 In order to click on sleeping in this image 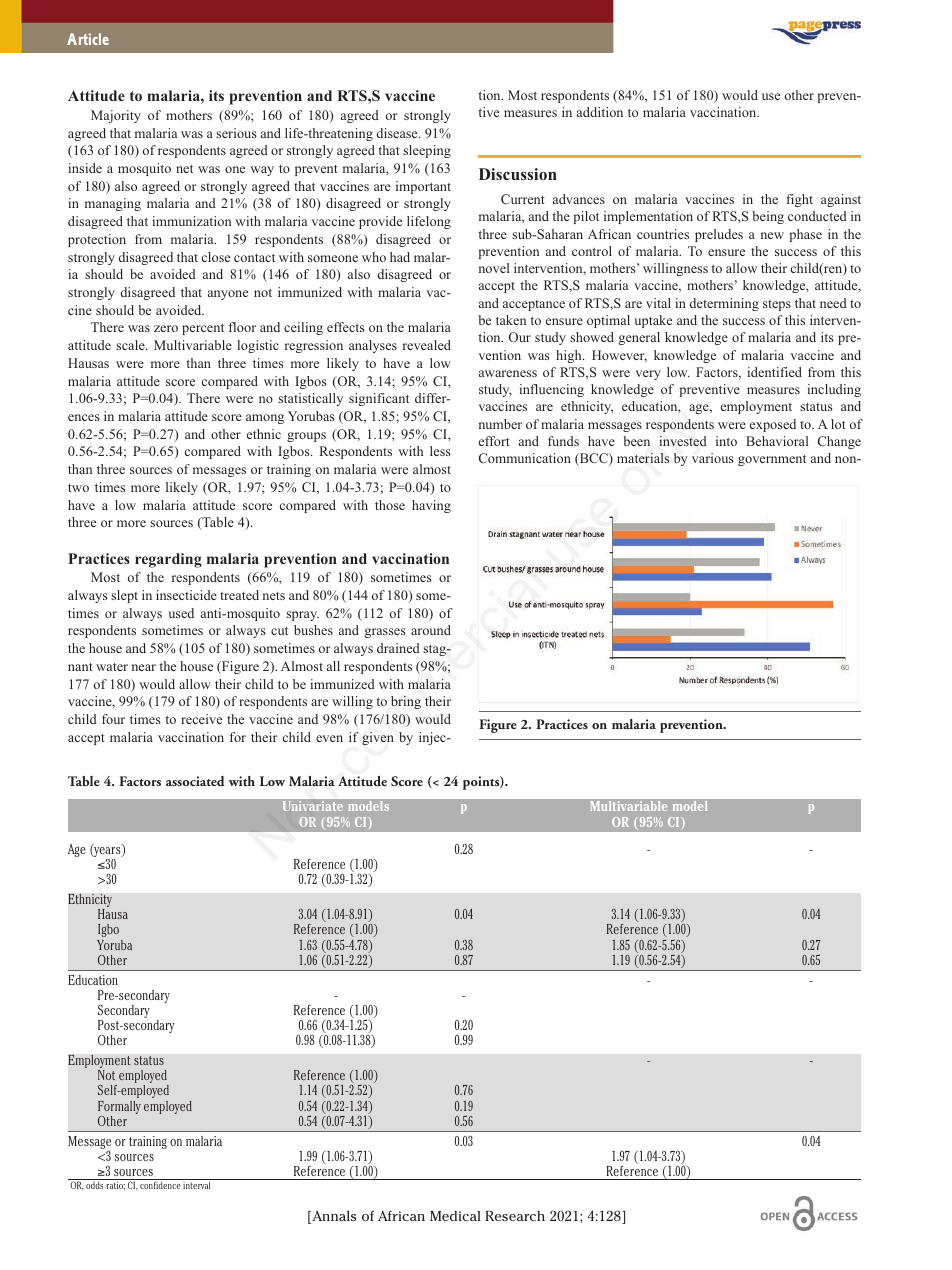, I will do `click(427, 151)`.
